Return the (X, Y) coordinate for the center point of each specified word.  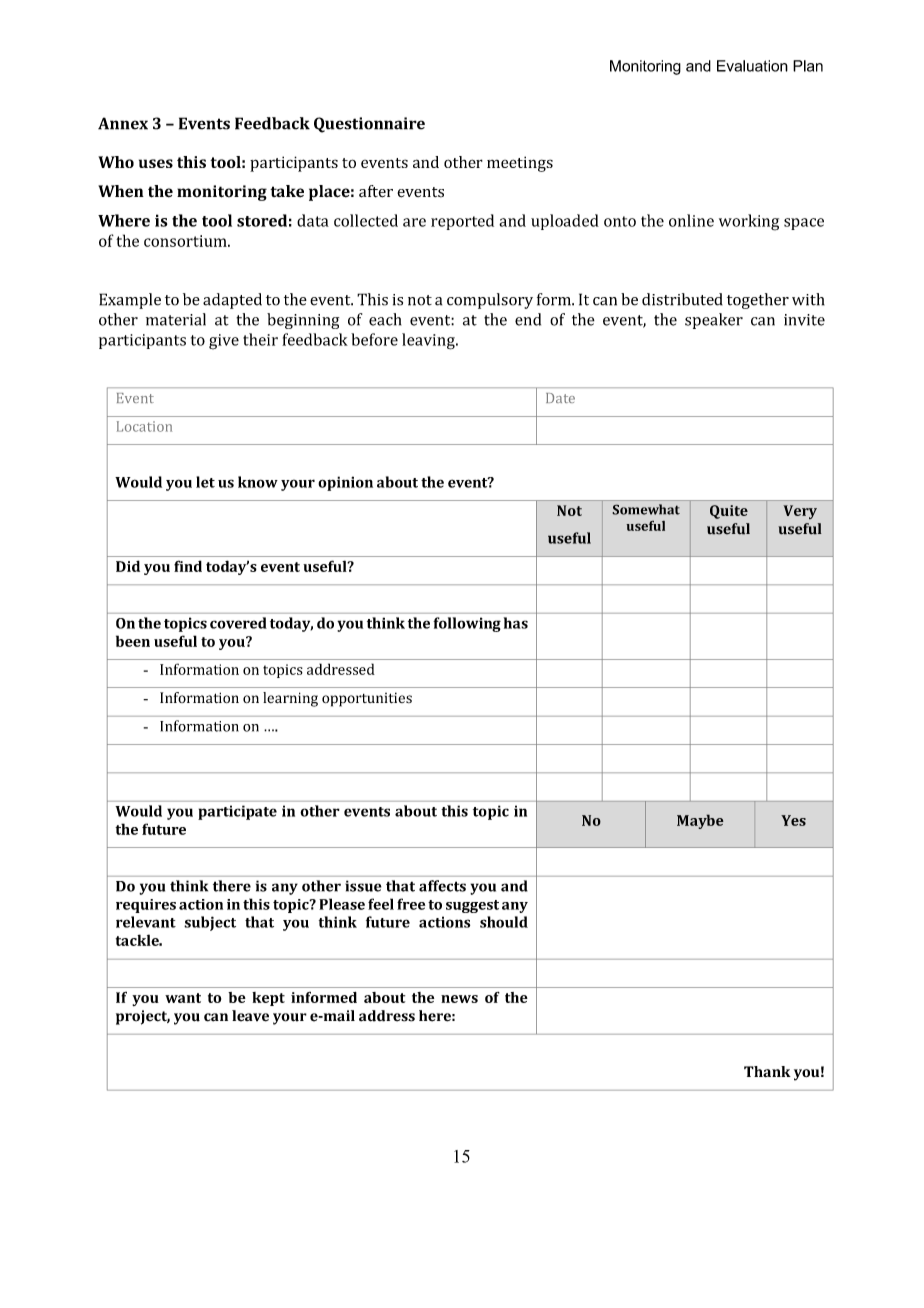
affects (442, 886)
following (467, 624)
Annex (123, 123)
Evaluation (752, 66)
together (758, 301)
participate (237, 812)
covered (238, 623)
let (205, 482)
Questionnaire (369, 125)
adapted (232, 301)
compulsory (490, 301)
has (516, 623)
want (183, 998)
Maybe (700, 821)
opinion (345, 483)
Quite (729, 512)
